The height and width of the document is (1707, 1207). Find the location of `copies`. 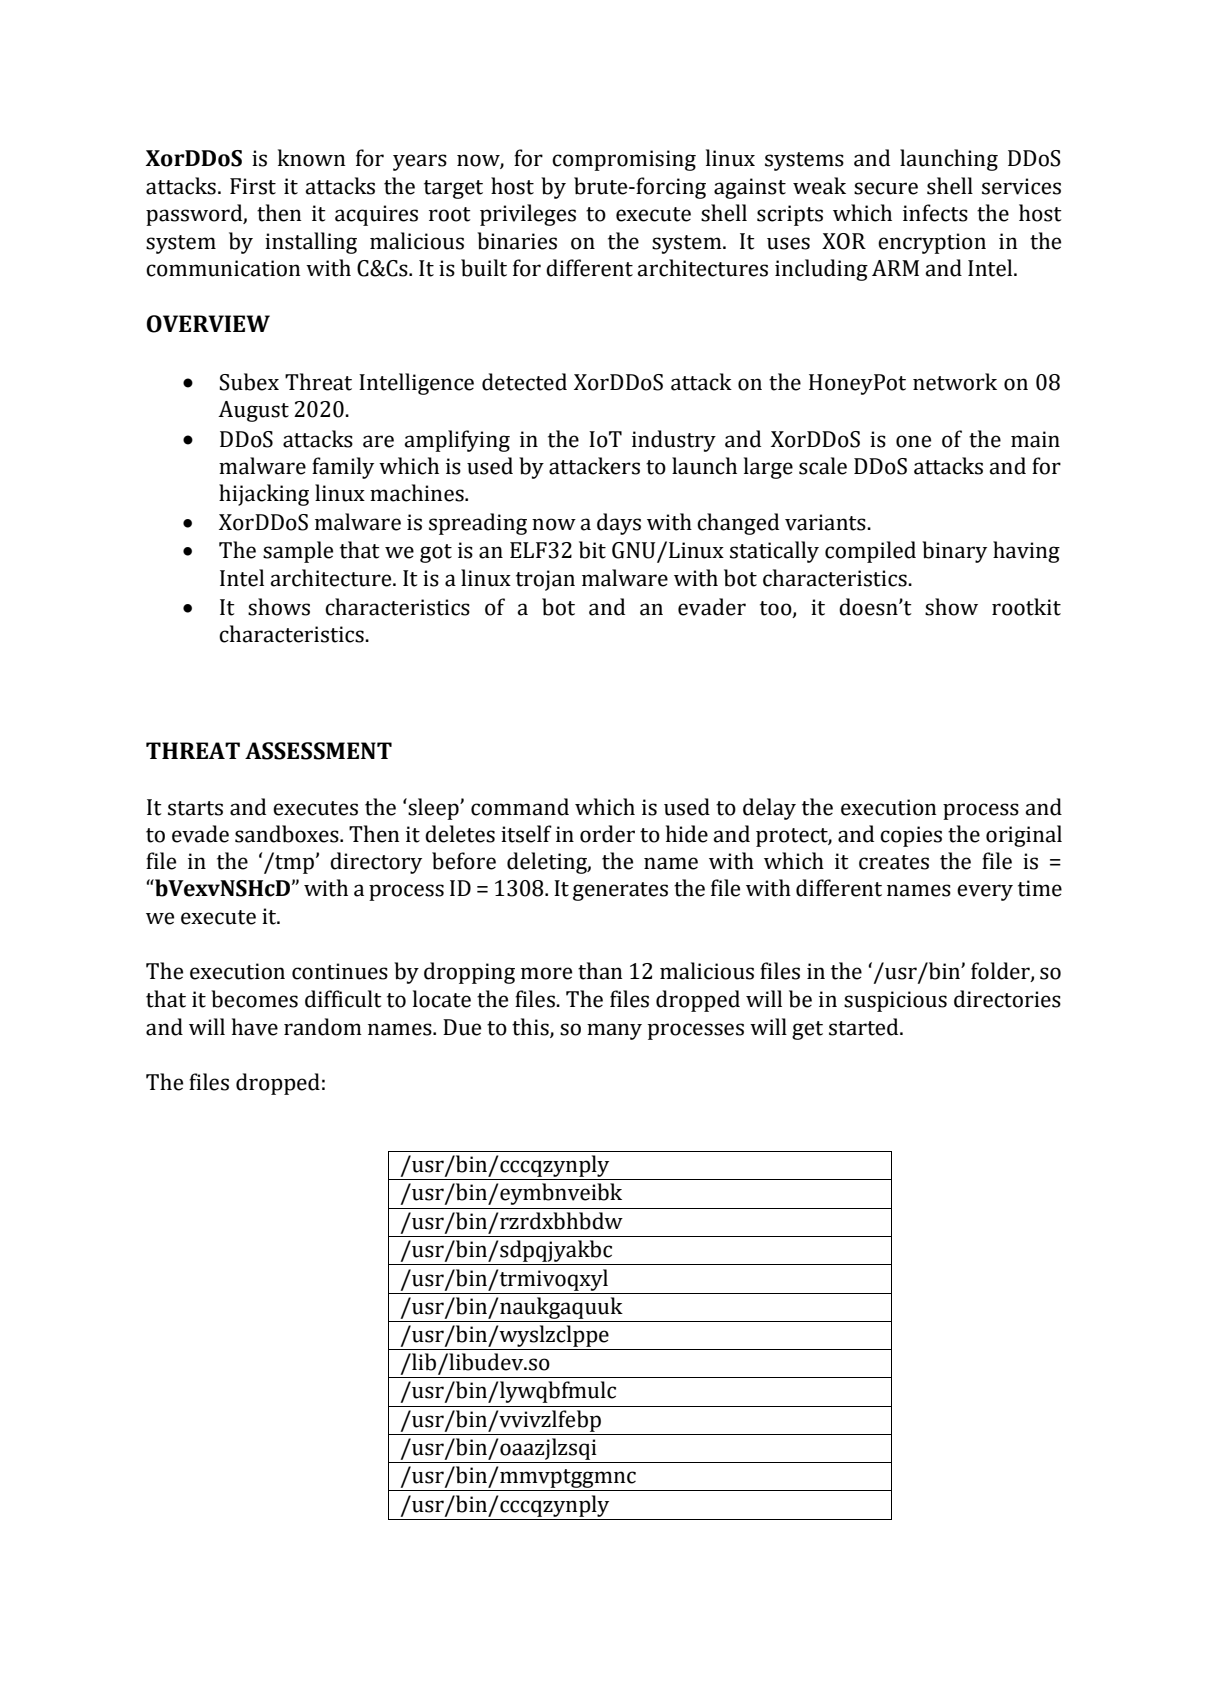

copies is located at coordinates (911, 836).
